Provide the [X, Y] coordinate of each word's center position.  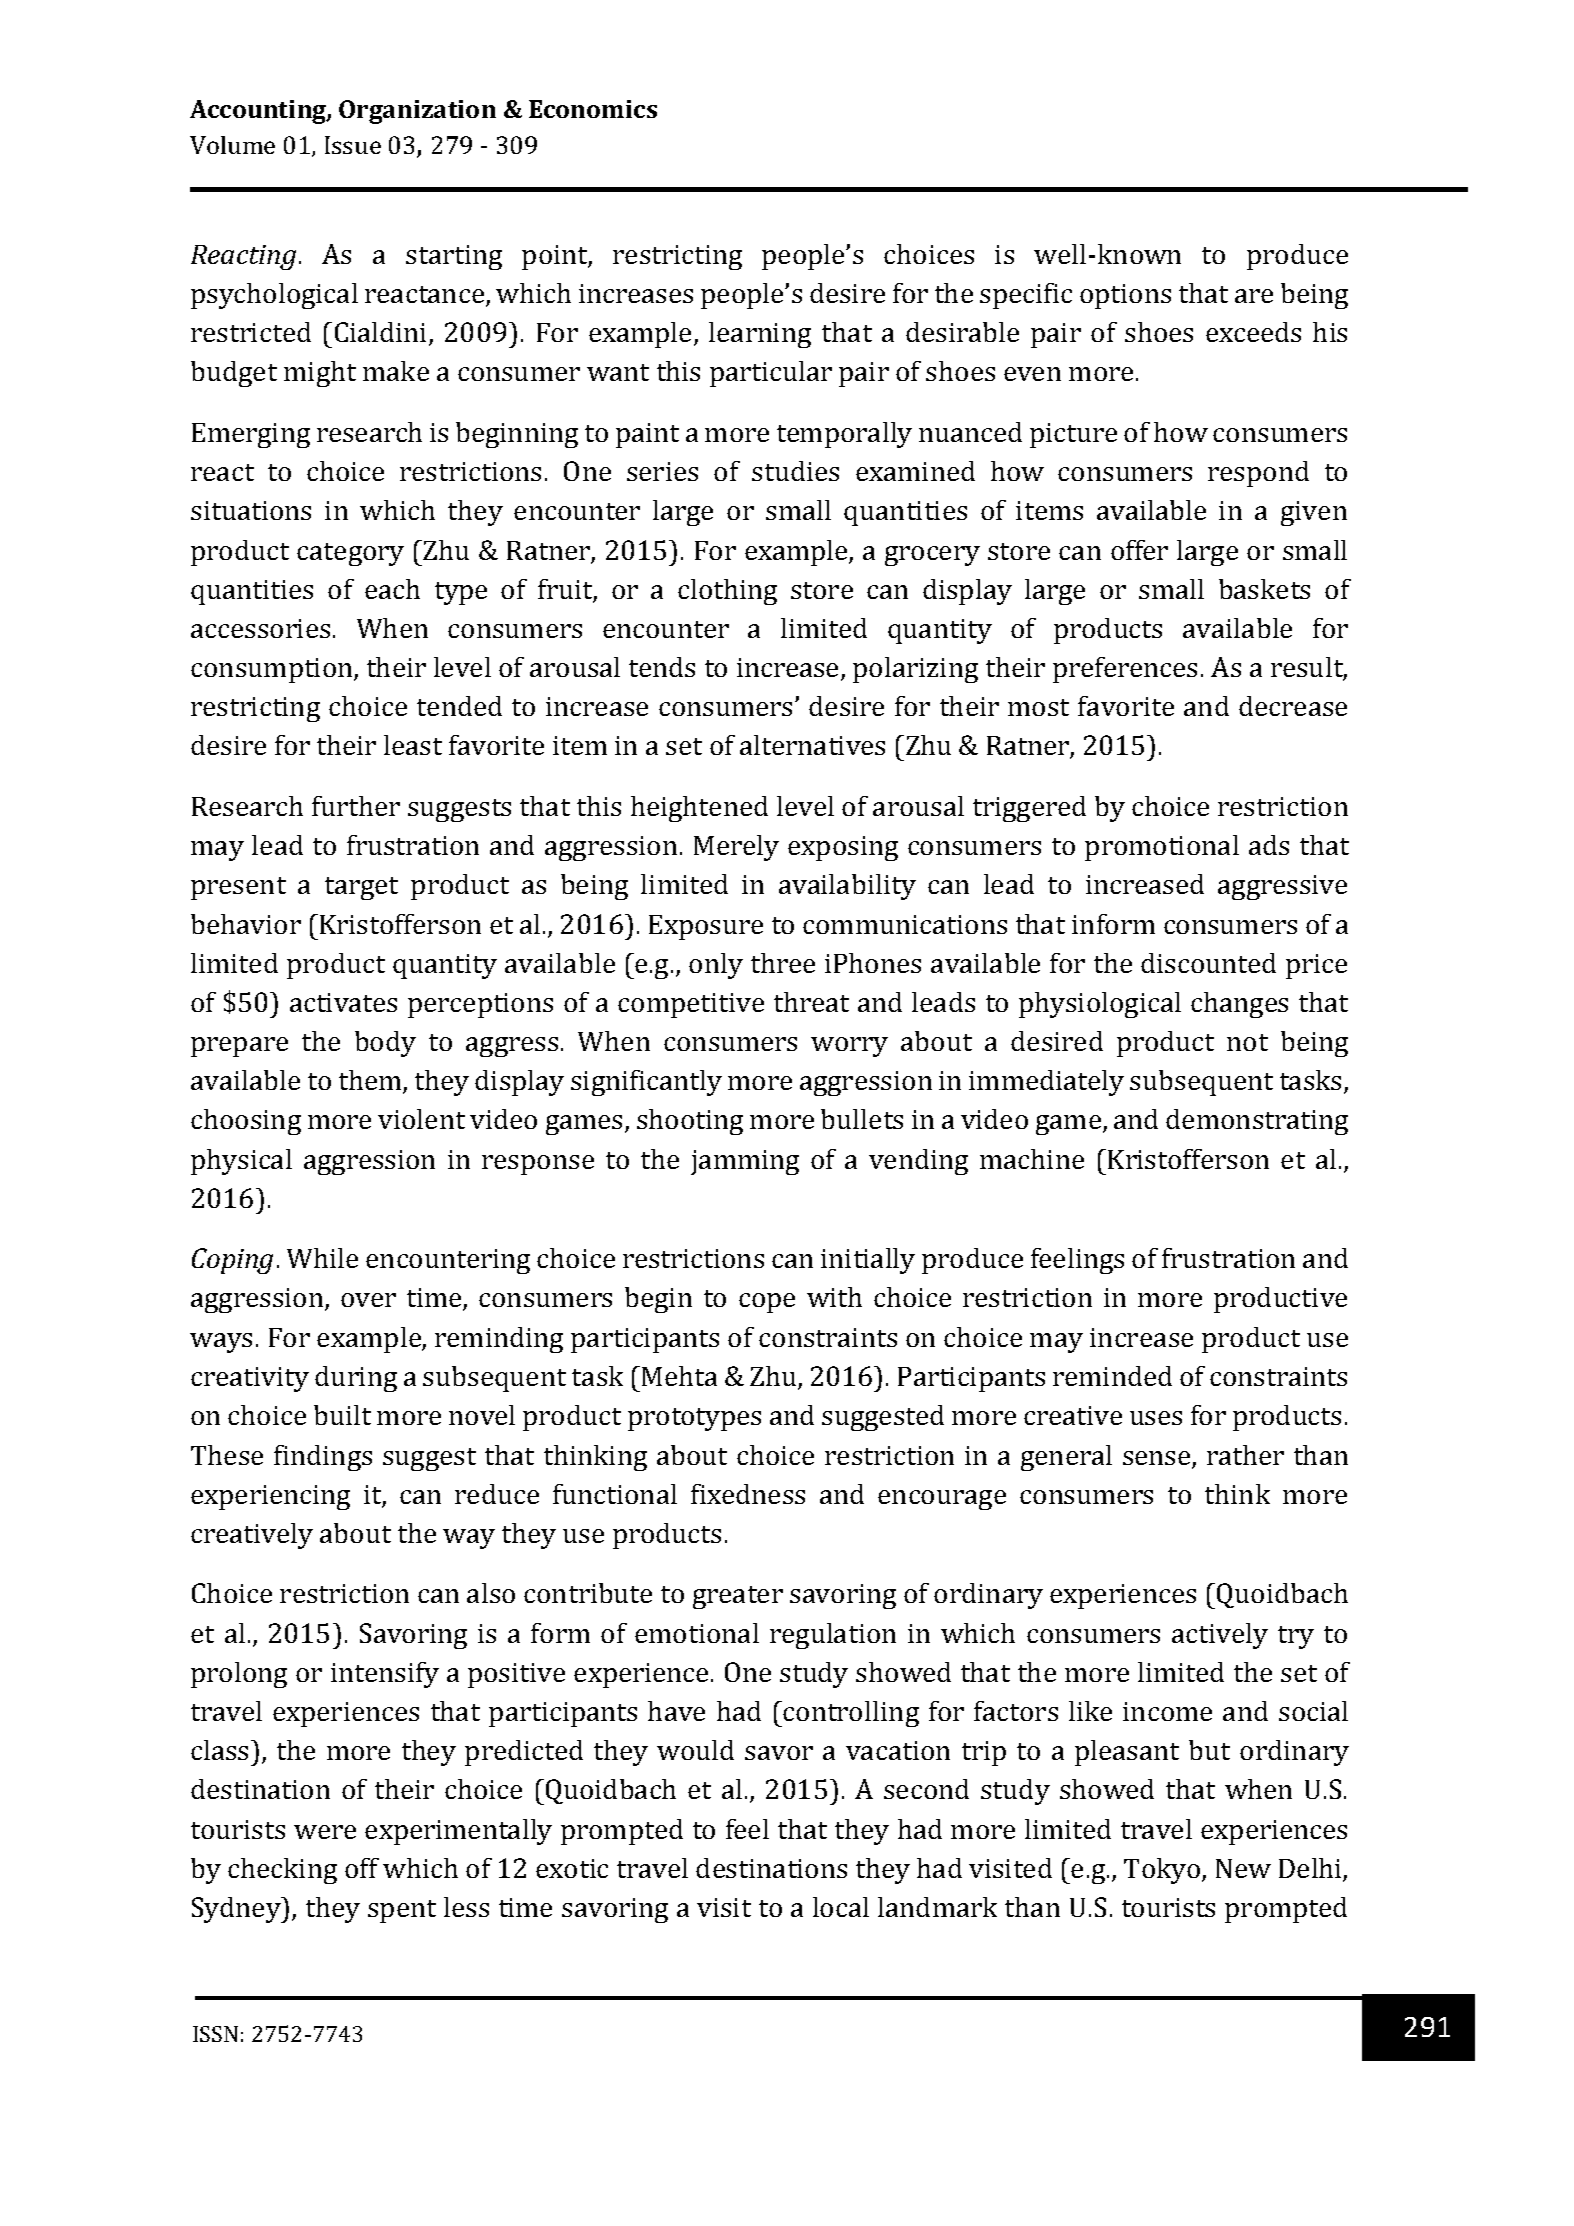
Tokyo [1163, 1871]
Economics [593, 109]
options [1125, 296]
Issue [353, 145]
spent [402, 1911]
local [841, 1907]
